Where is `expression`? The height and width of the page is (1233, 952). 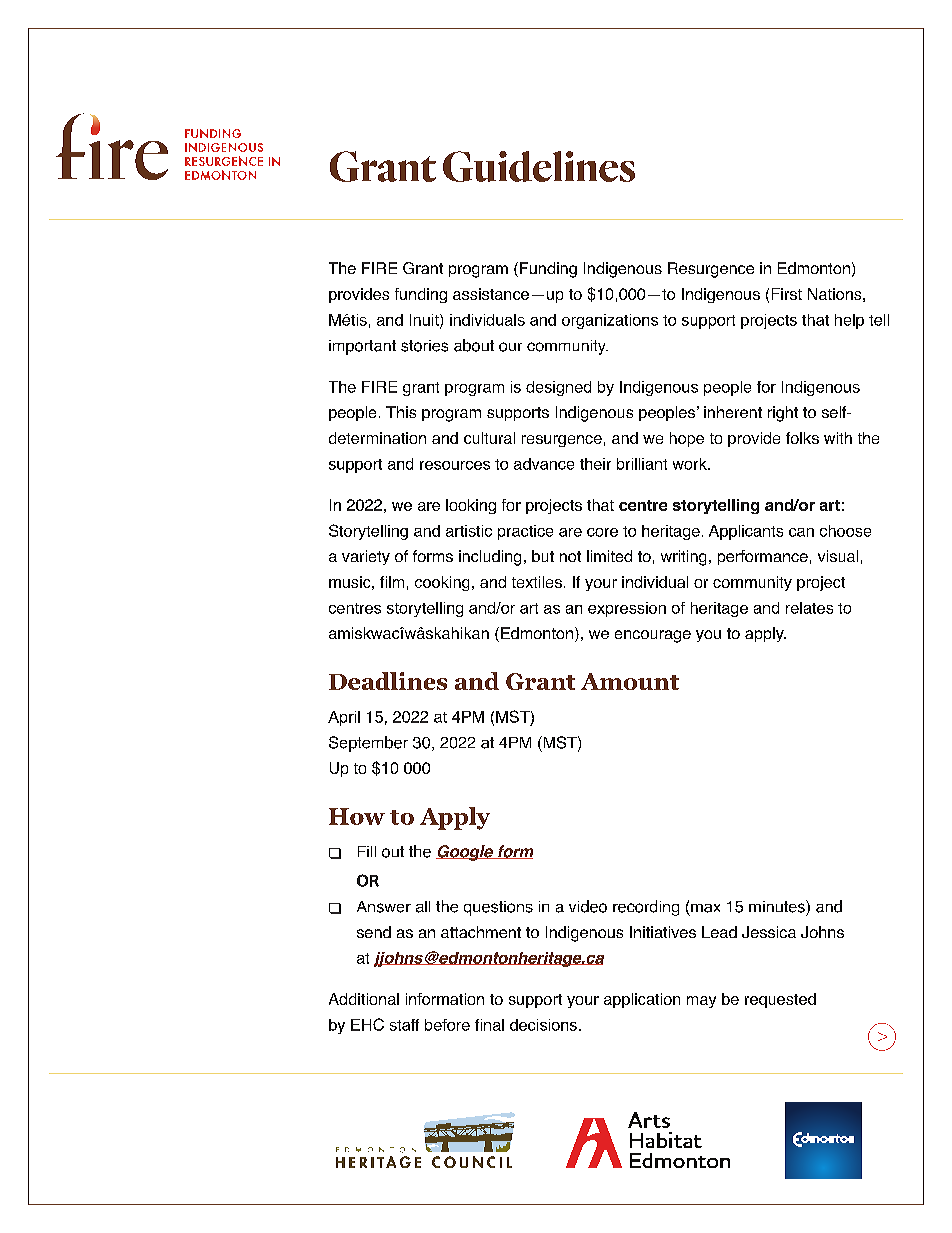 expression is located at coordinates (627, 609).
